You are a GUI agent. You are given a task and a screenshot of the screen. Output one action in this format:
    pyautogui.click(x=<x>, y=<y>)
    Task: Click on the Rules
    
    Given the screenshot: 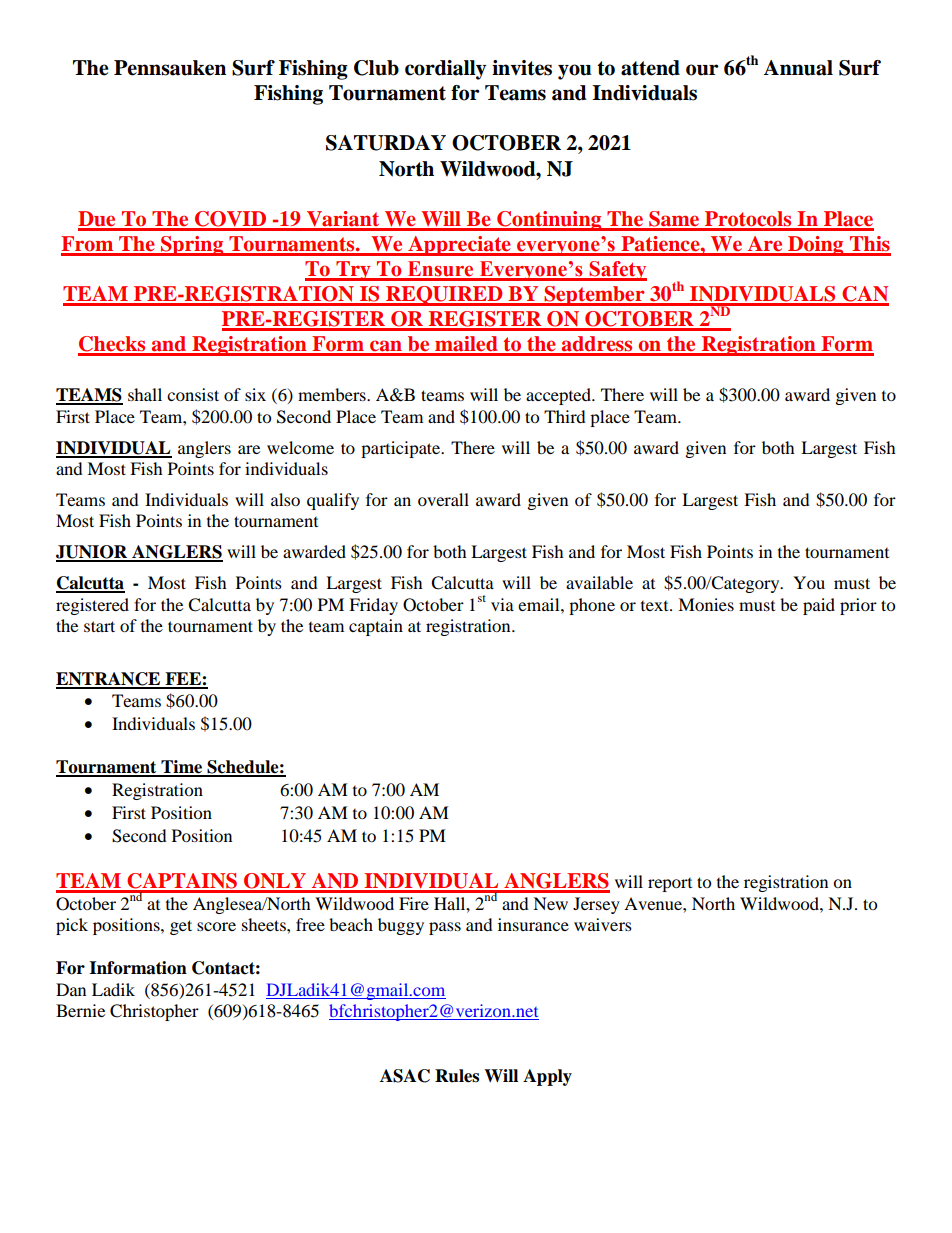 What is the action you would take?
    pyautogui.click(x=457, y=1076)
